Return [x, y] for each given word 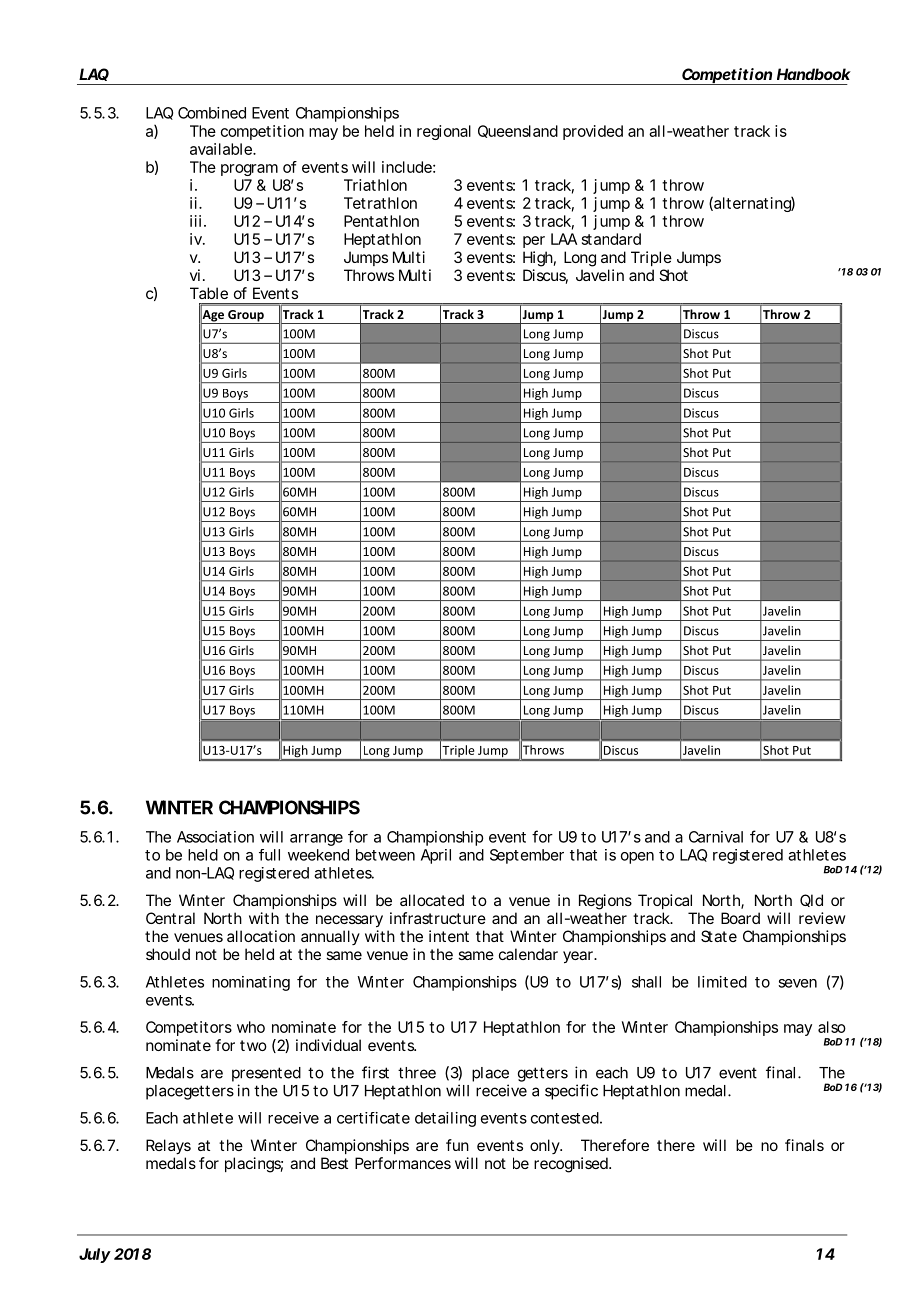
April [436, 856]
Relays [168, 1147]
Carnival [716, 837]
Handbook [814, 74]
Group [246, 317]
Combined [212, 113]
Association [215, 837]
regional [444, 132]
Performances [403, 1163]
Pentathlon [381, 221]
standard [611, 239]
